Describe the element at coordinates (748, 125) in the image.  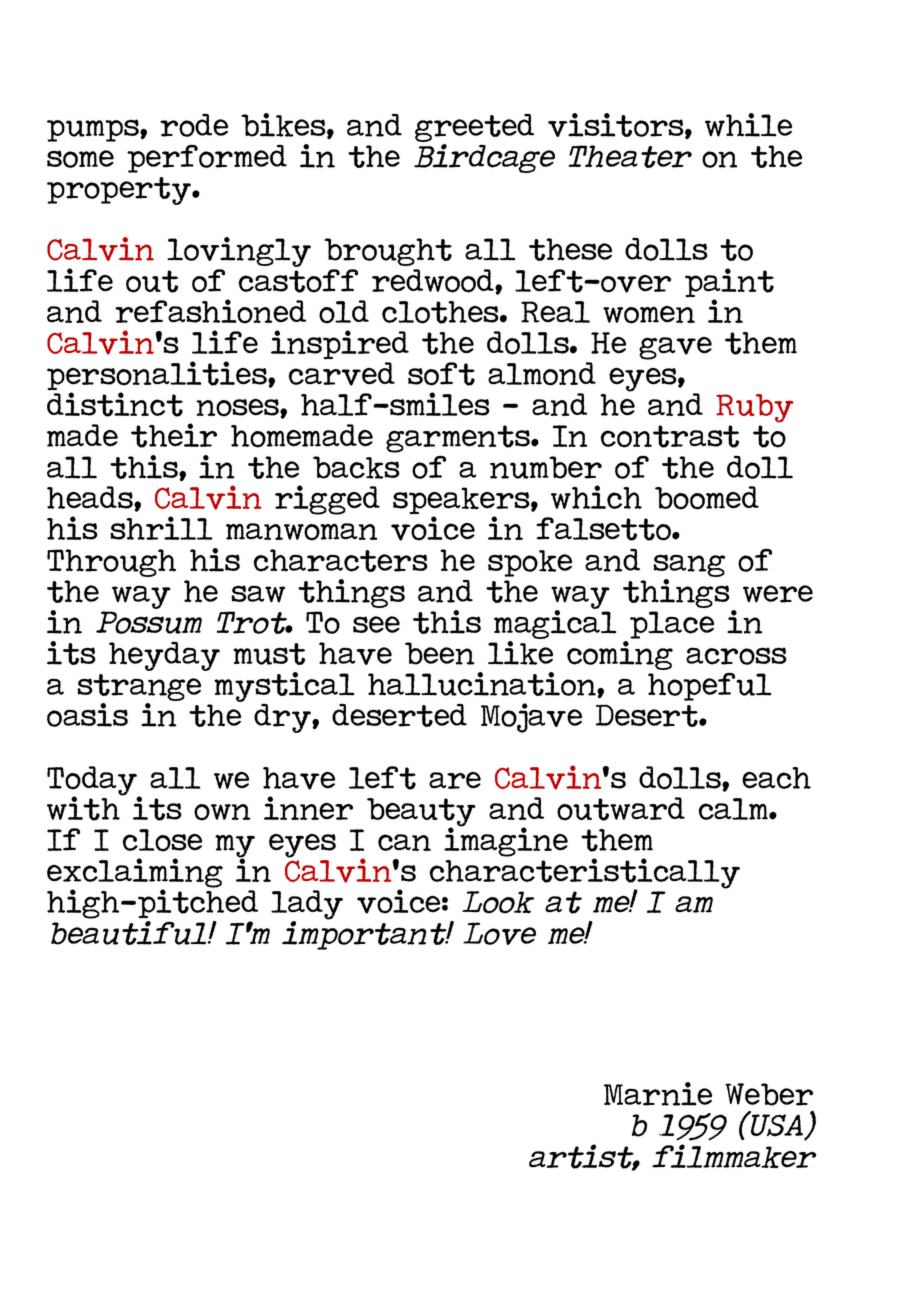
I see `while` at that location.
